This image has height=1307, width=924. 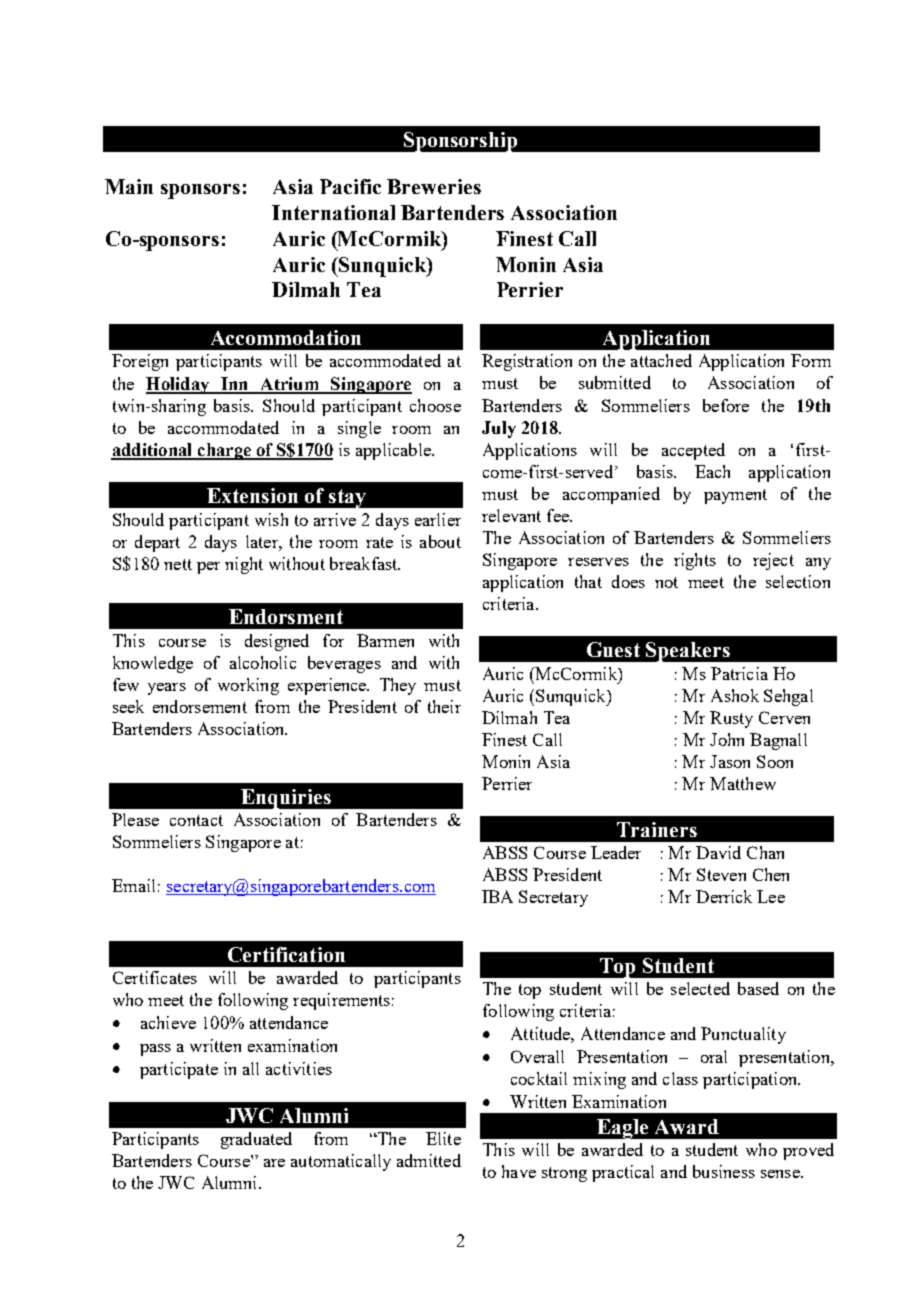 What do you see at coordinates (443, 1138) in the image?
I see `Elite` at bounding box center [443, 1138].
